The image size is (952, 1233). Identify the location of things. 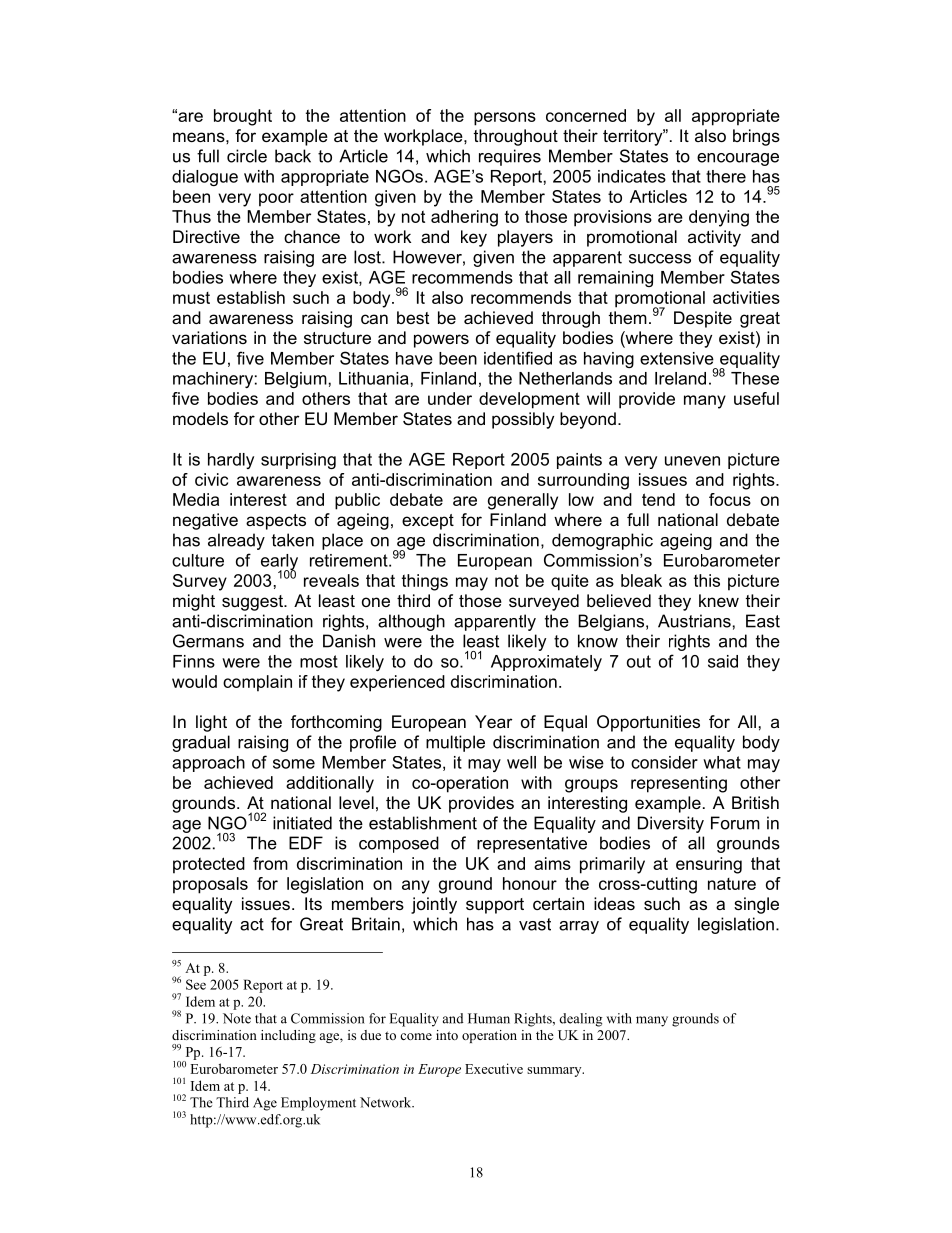
(425, 582).
